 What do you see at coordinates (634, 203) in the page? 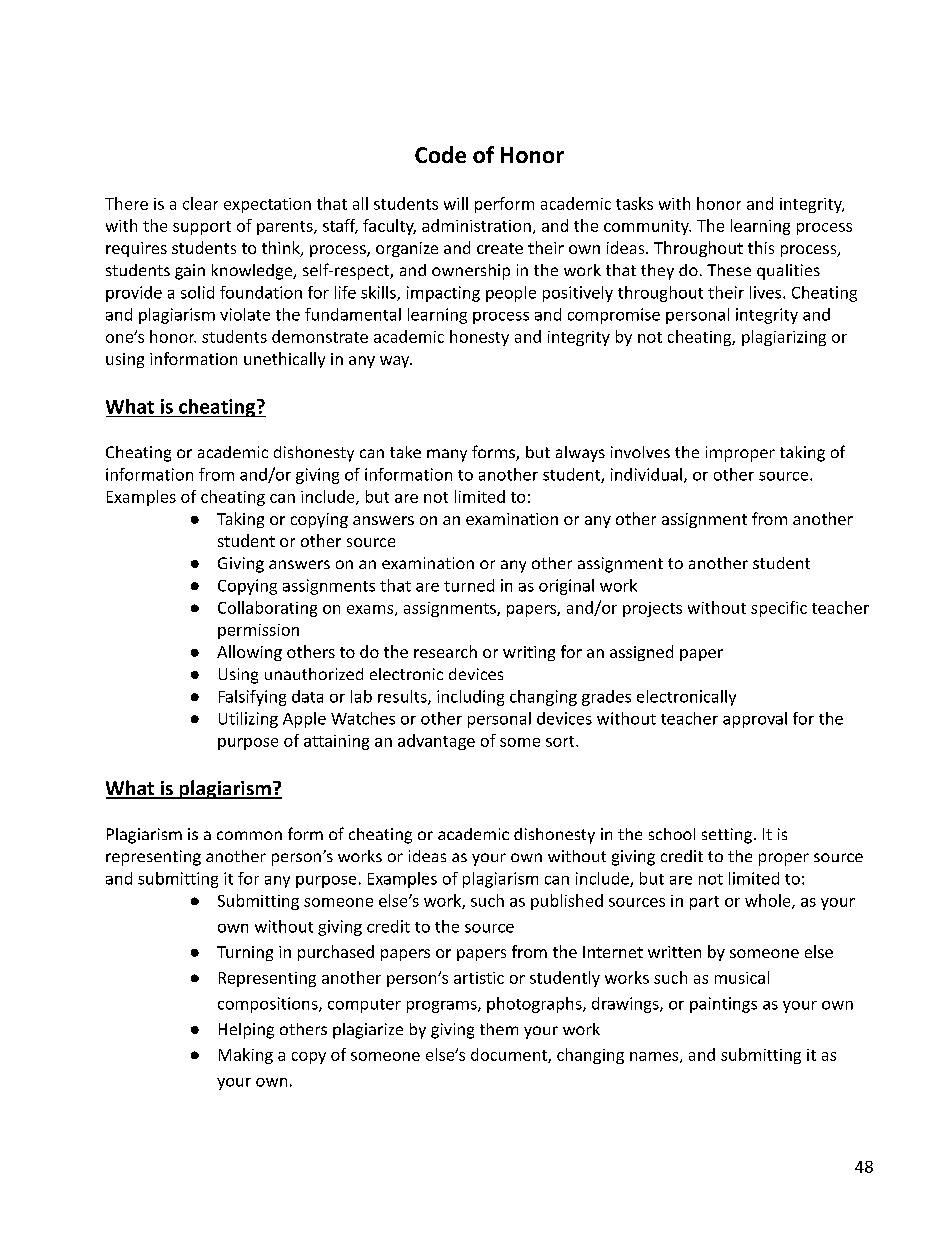
I see `tasks` at bounding box center [634, 203].
